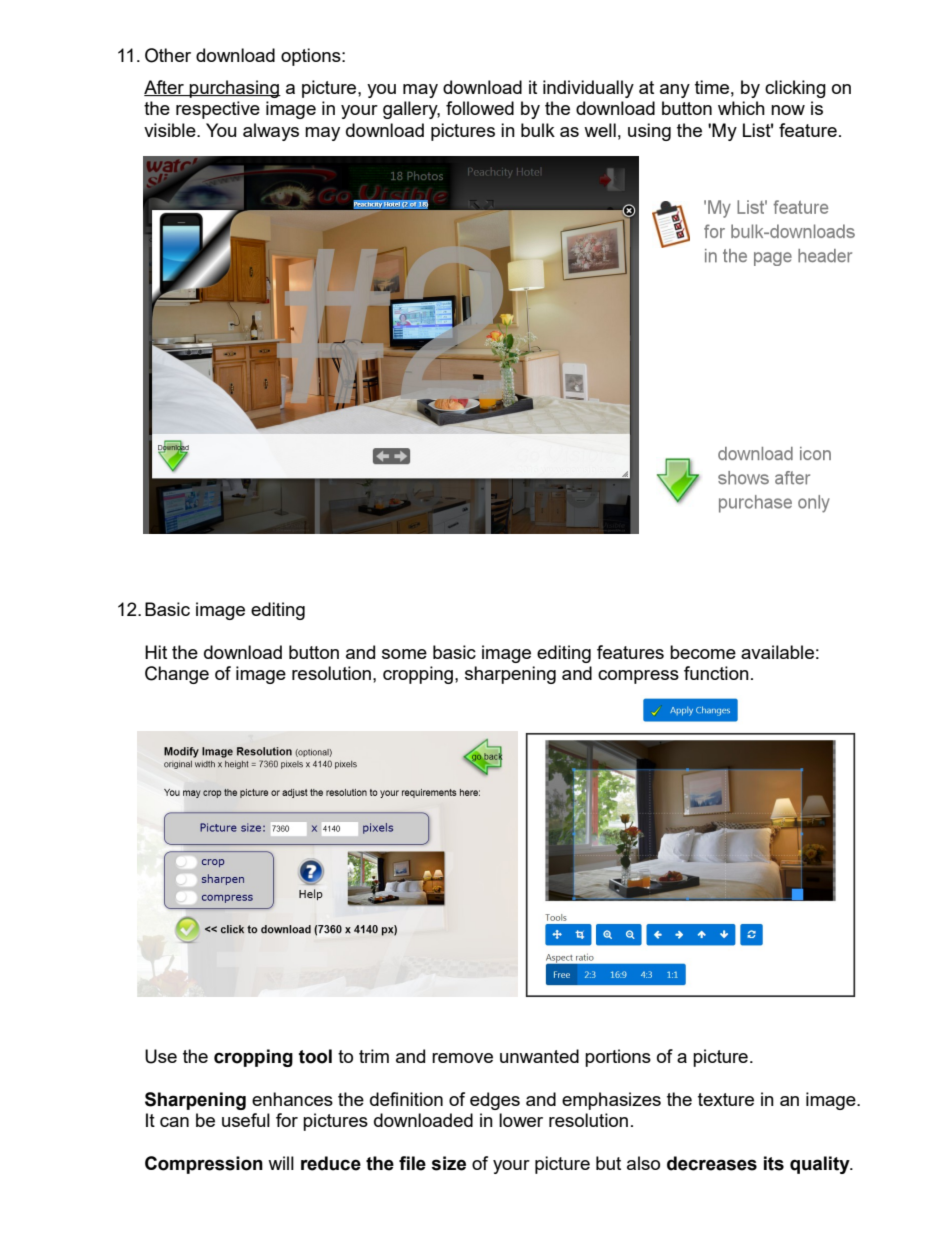 The width and height of the document is (952, 1233). I want to click on followed, so click(480, 108).
